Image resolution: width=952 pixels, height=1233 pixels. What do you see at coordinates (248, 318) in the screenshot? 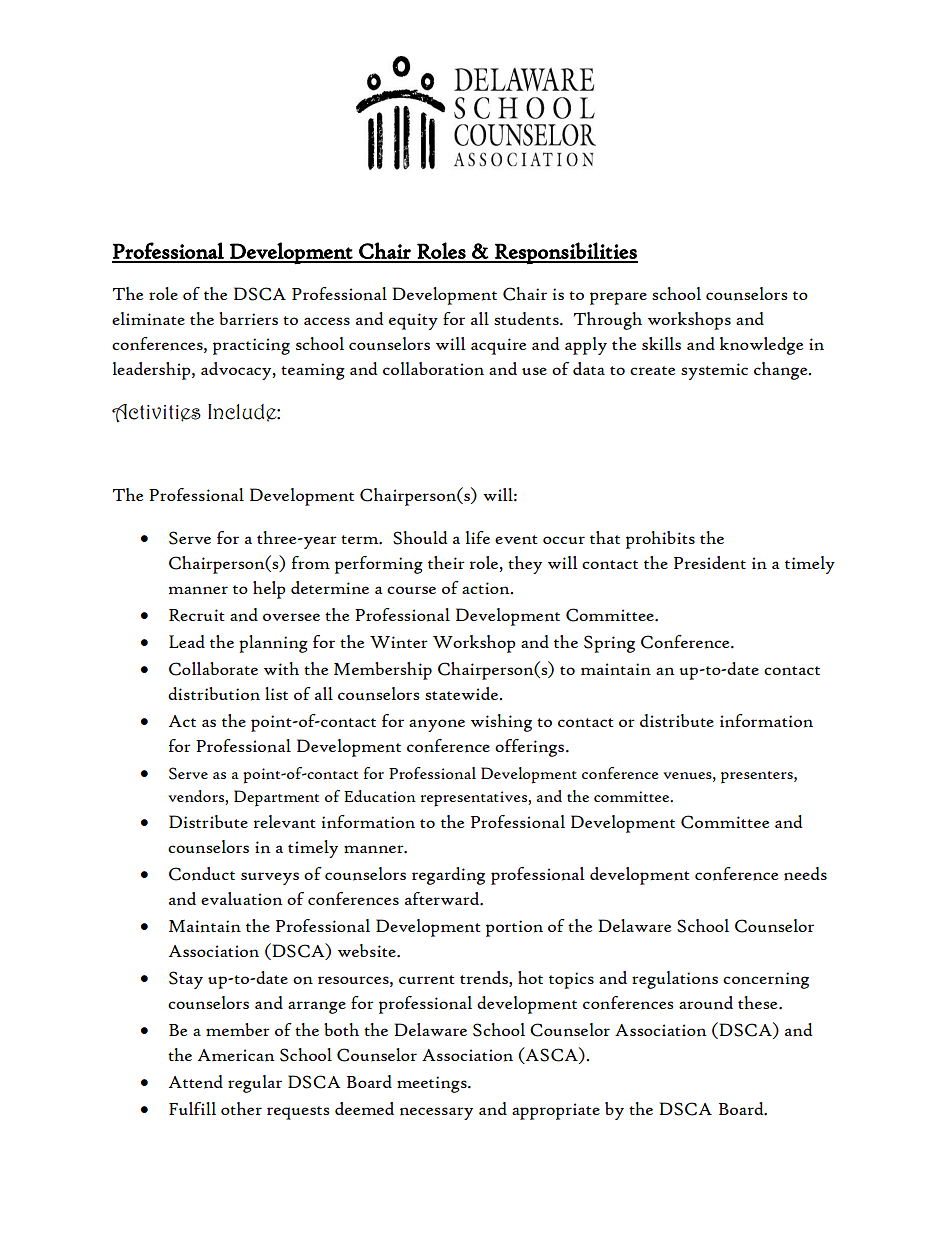
I see `barriers` at bounding box center [248, 318].
